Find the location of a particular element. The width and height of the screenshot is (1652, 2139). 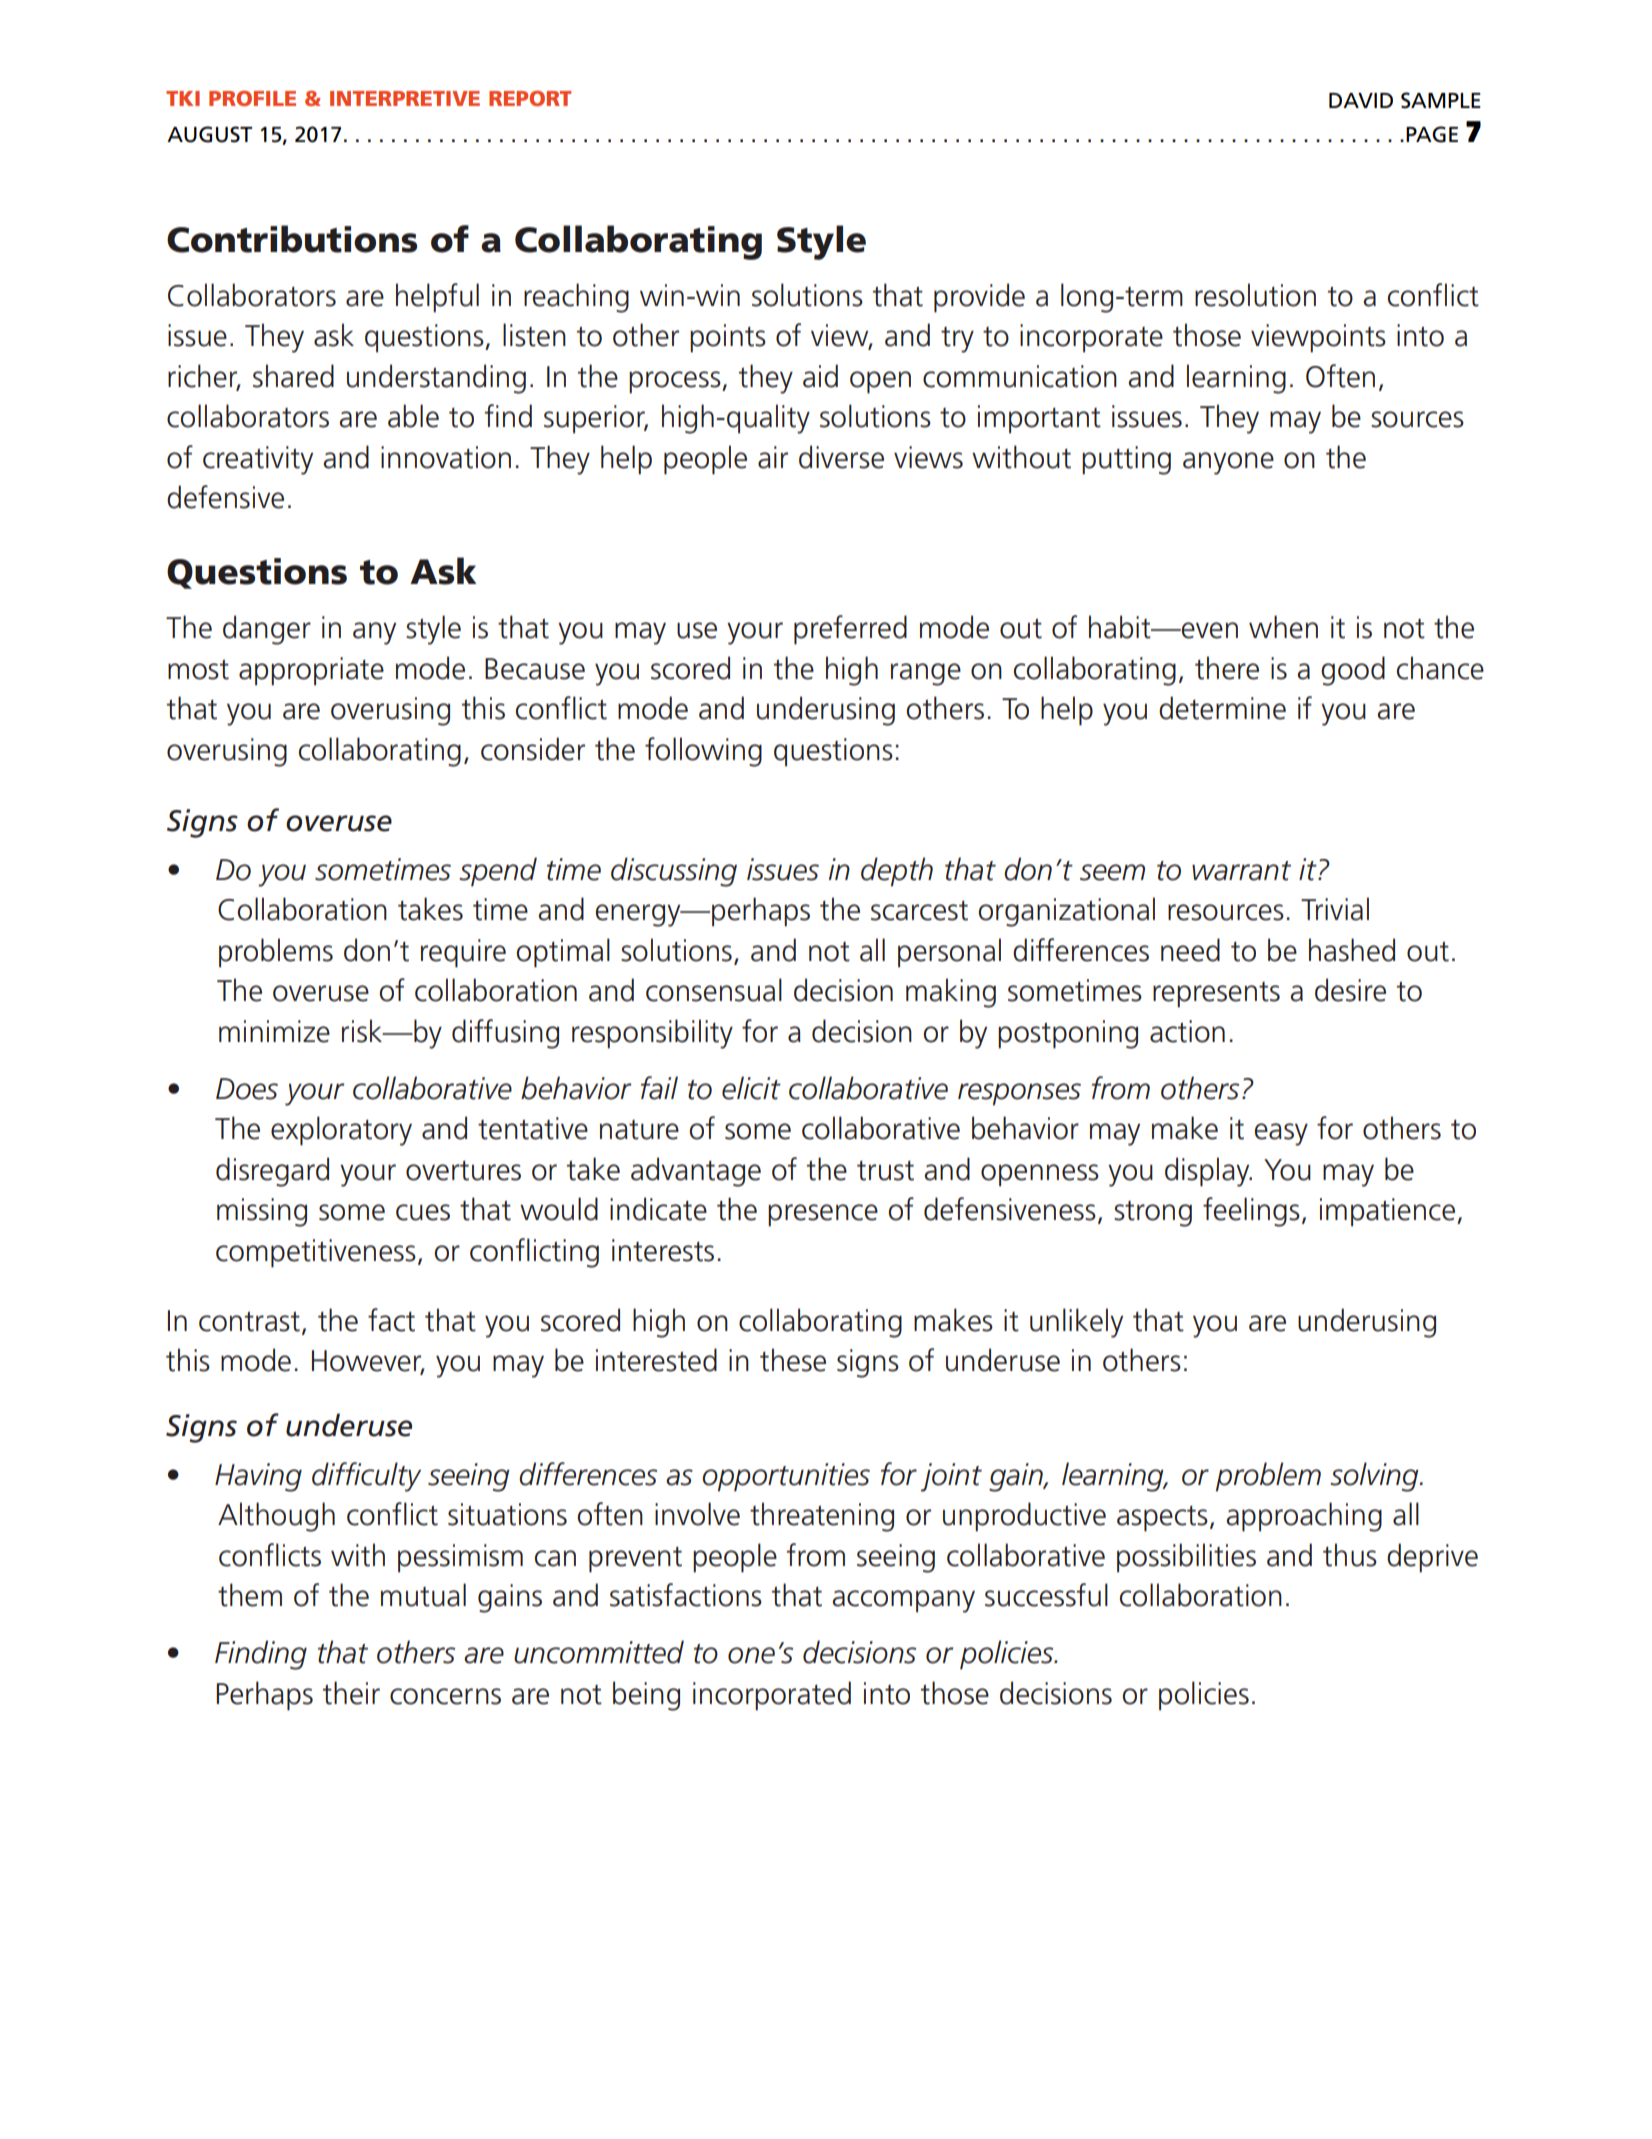

exploratory is located at coordinates (341, 1131).
